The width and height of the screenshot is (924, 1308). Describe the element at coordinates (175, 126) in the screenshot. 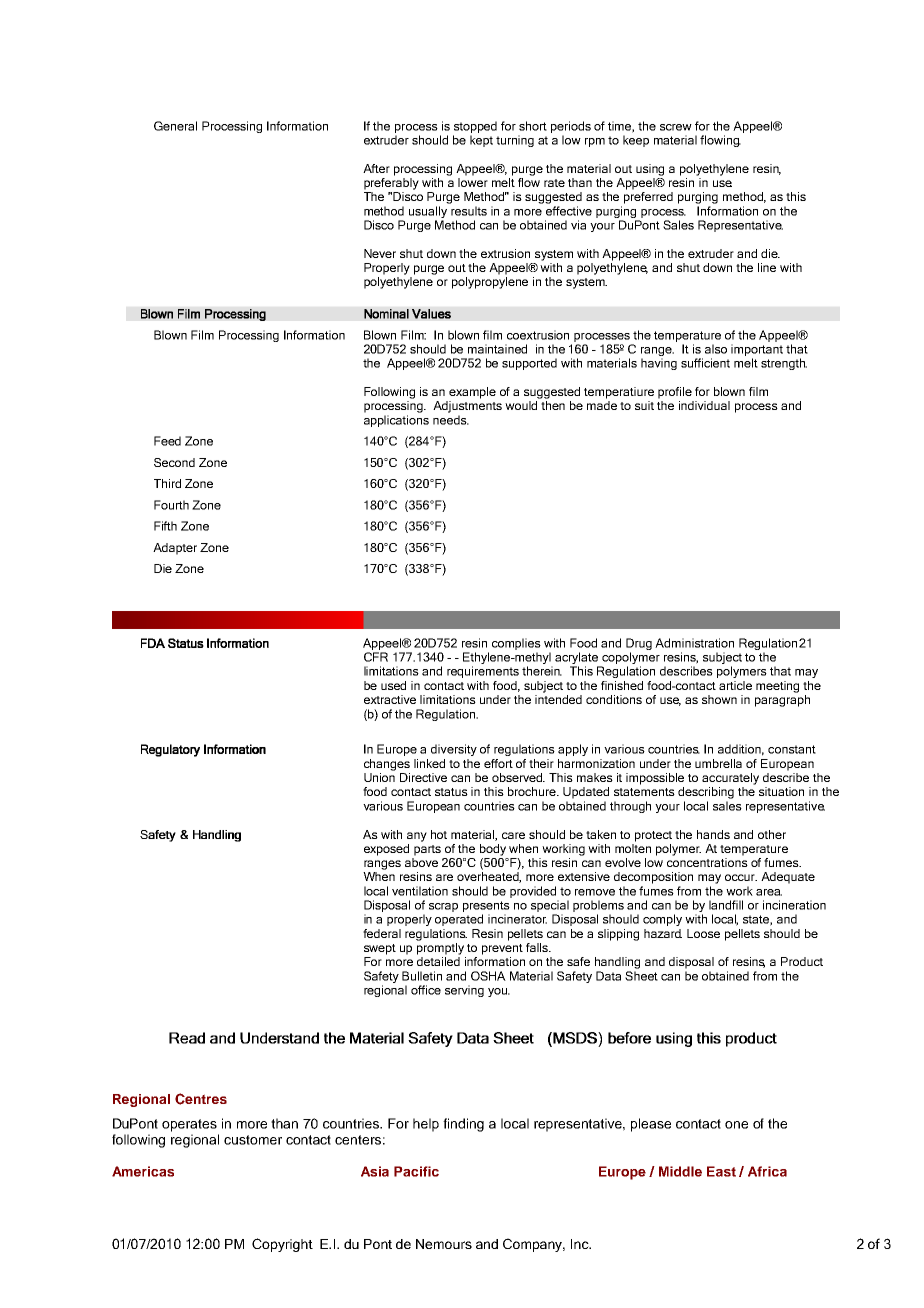

I see `General` at that location.
